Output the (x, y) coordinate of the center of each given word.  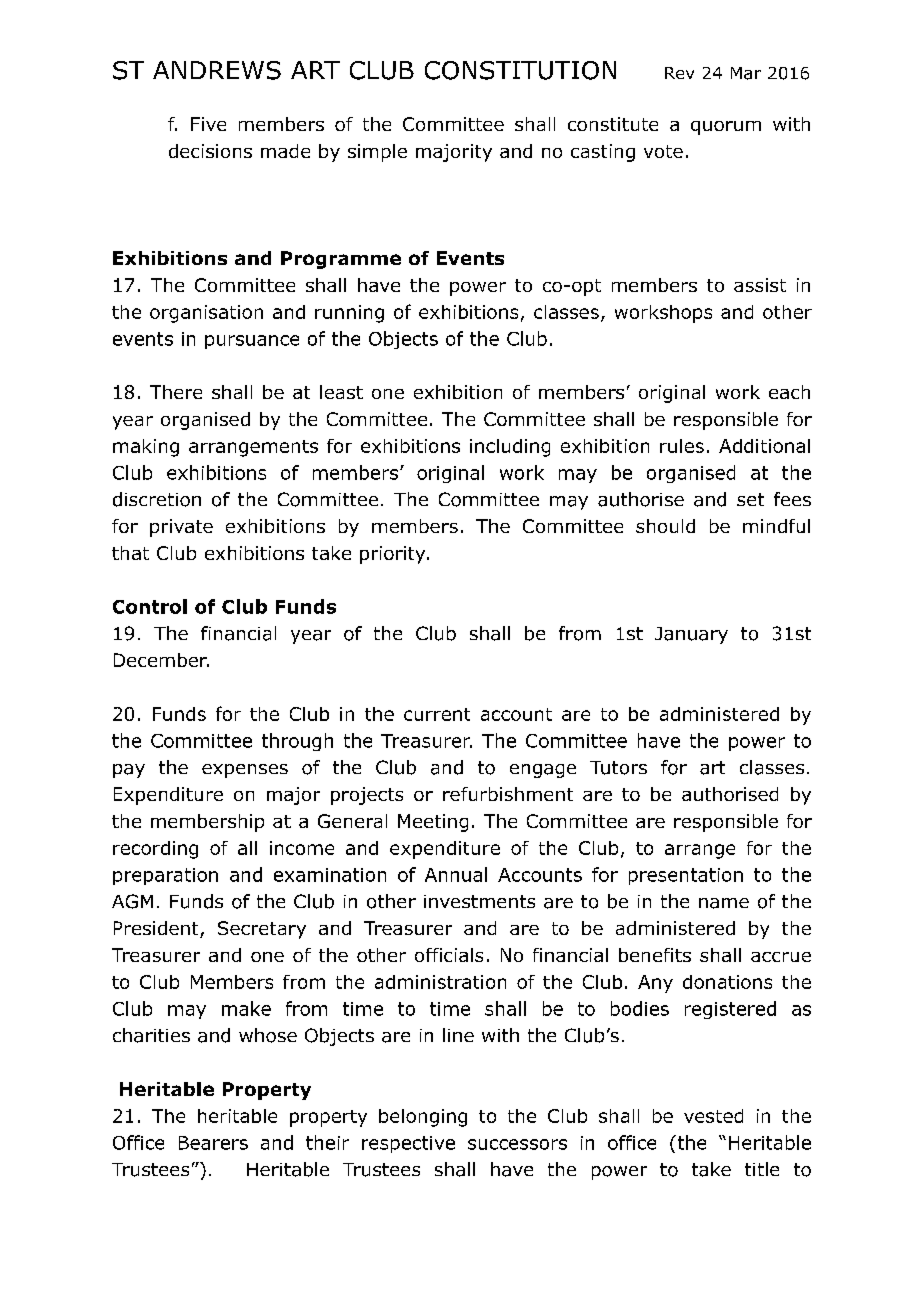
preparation (165, 876)
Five (208, 124)
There (176, 392)
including (510, 448)
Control (150, 606)
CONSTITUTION (520, 70)
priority (394, 555)
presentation (686, 876)
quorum (726, 128)
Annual (456, 874)
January (691, 635)
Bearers (213, 1143)
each (789, 392)
